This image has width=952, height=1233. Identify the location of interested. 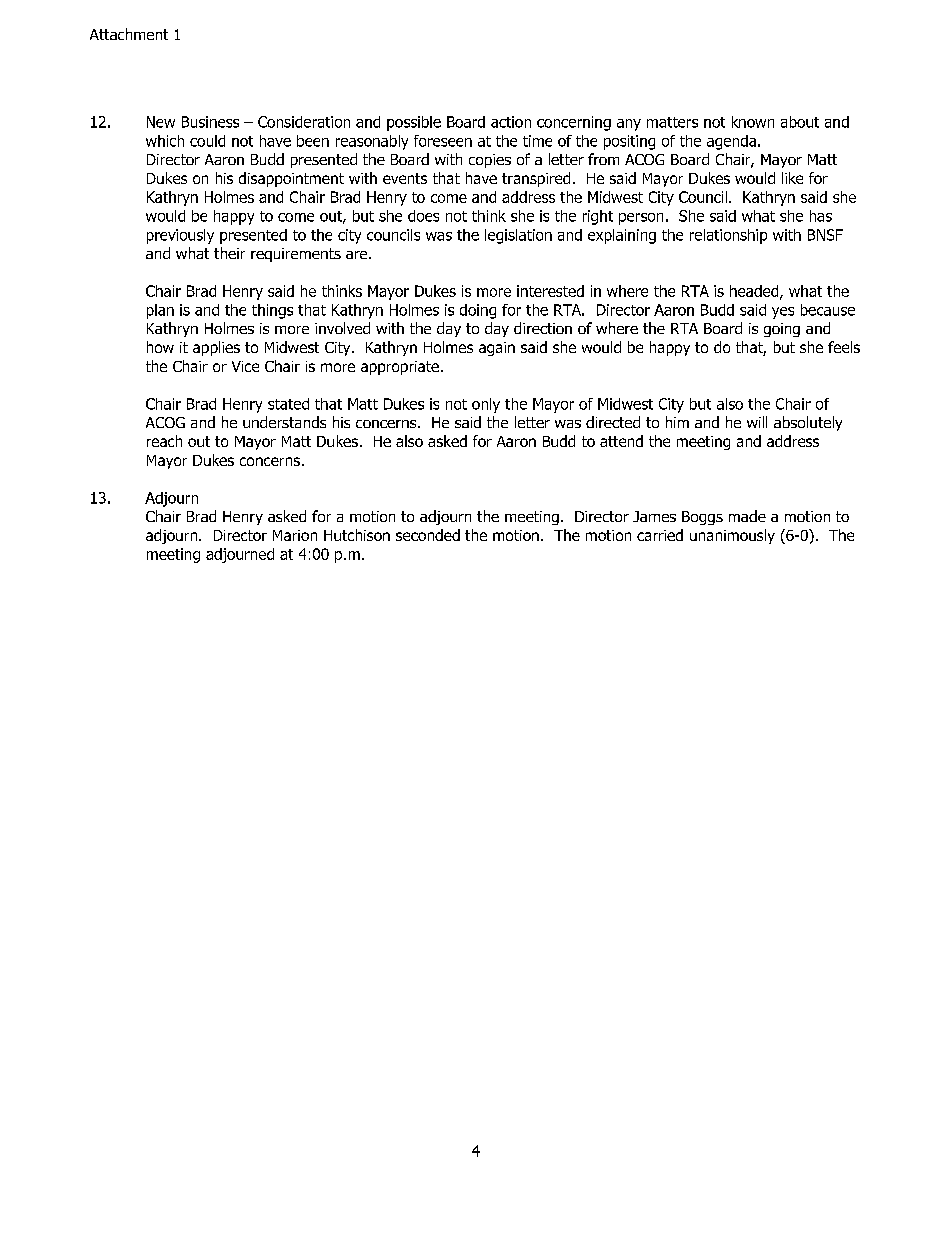
(550, 291).
